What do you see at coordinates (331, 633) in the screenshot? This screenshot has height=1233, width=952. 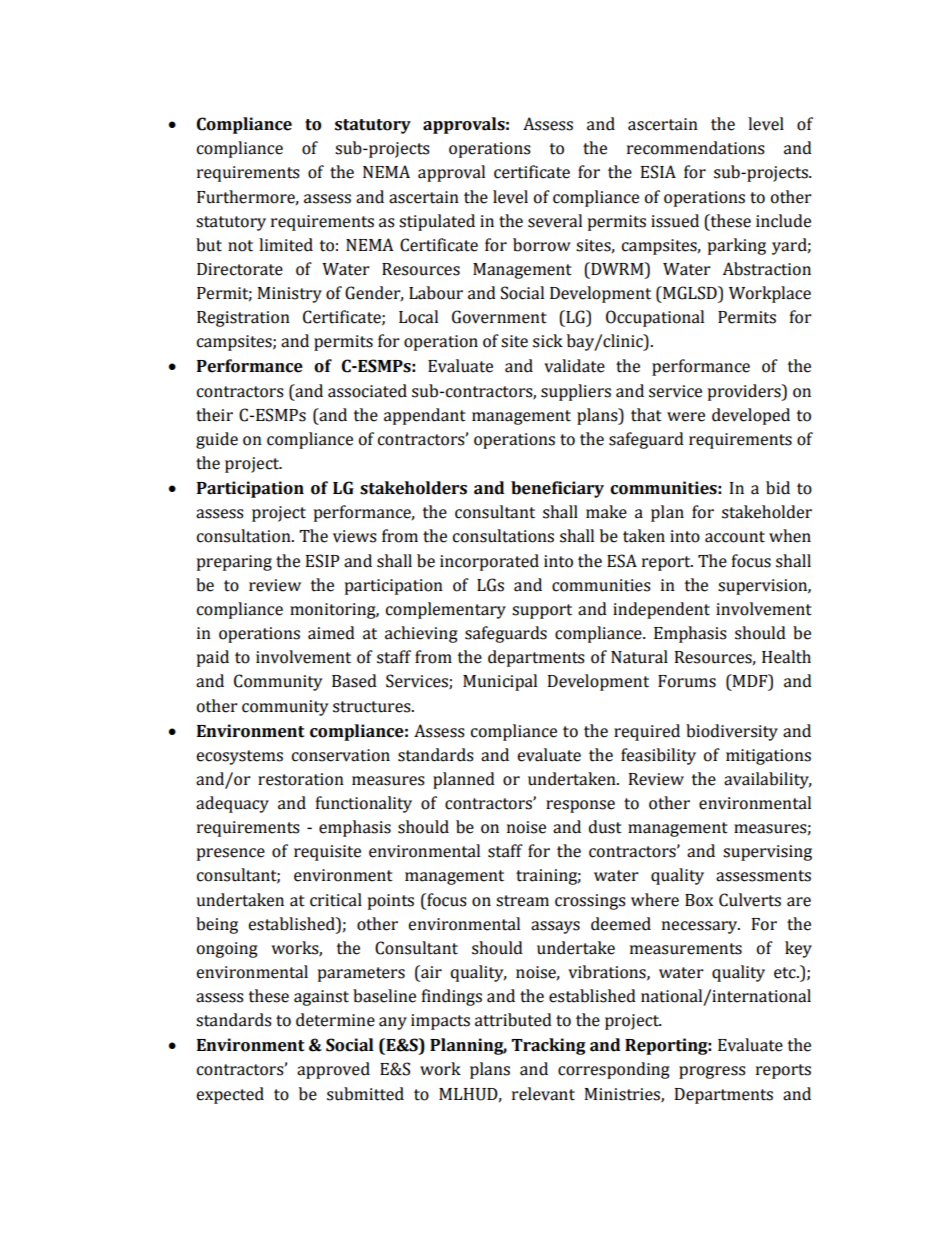 I see `aimed` at bounding box center [331, 633].
